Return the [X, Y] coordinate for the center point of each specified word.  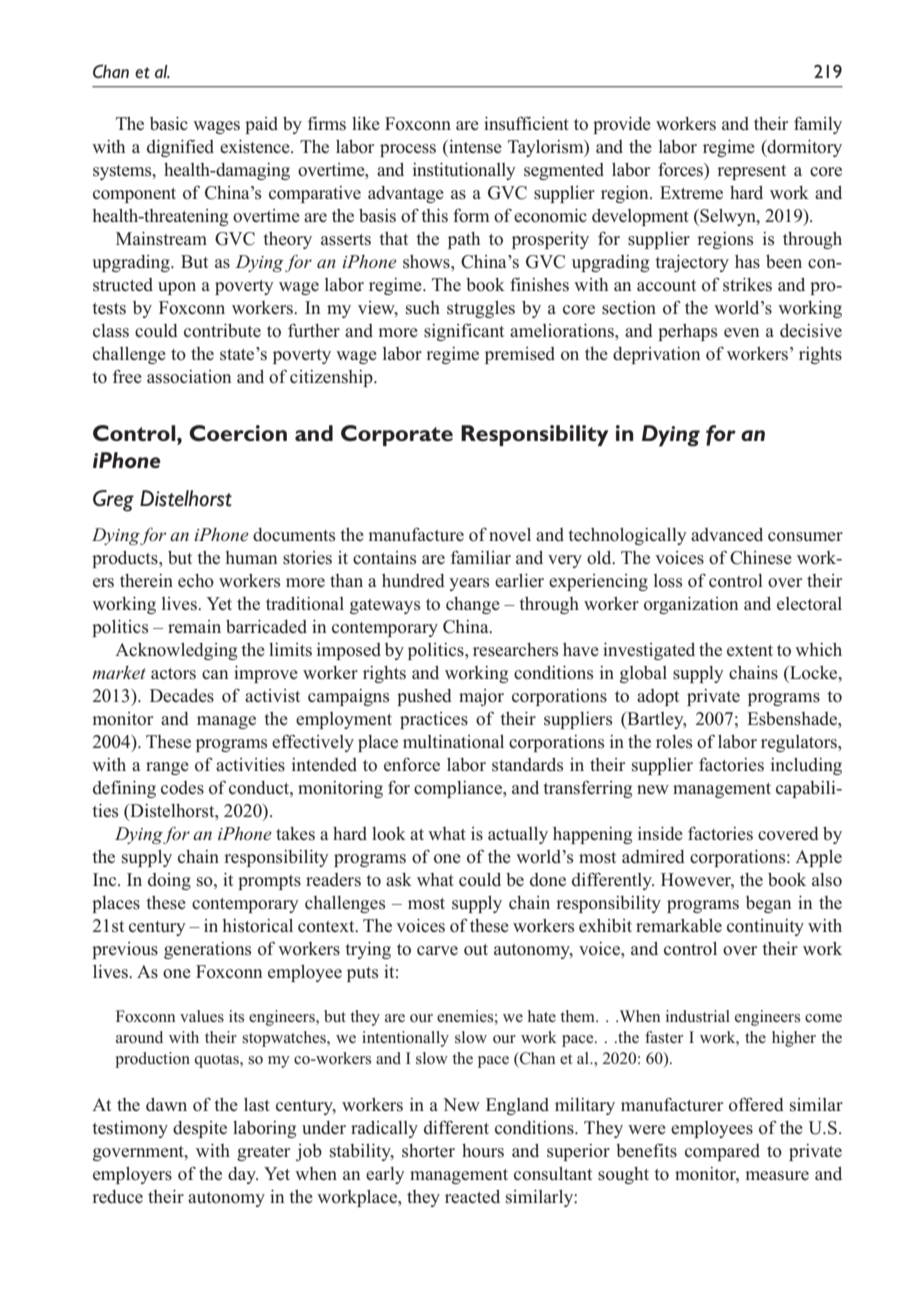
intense [474, 147]
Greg [113, 501]
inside [660, 834]
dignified [180, 148]
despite [200, 1129]
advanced [727, 534]
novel [510, 534]
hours [483, 1151]
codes [182, 788]
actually [518, 835]
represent [751, 172]
